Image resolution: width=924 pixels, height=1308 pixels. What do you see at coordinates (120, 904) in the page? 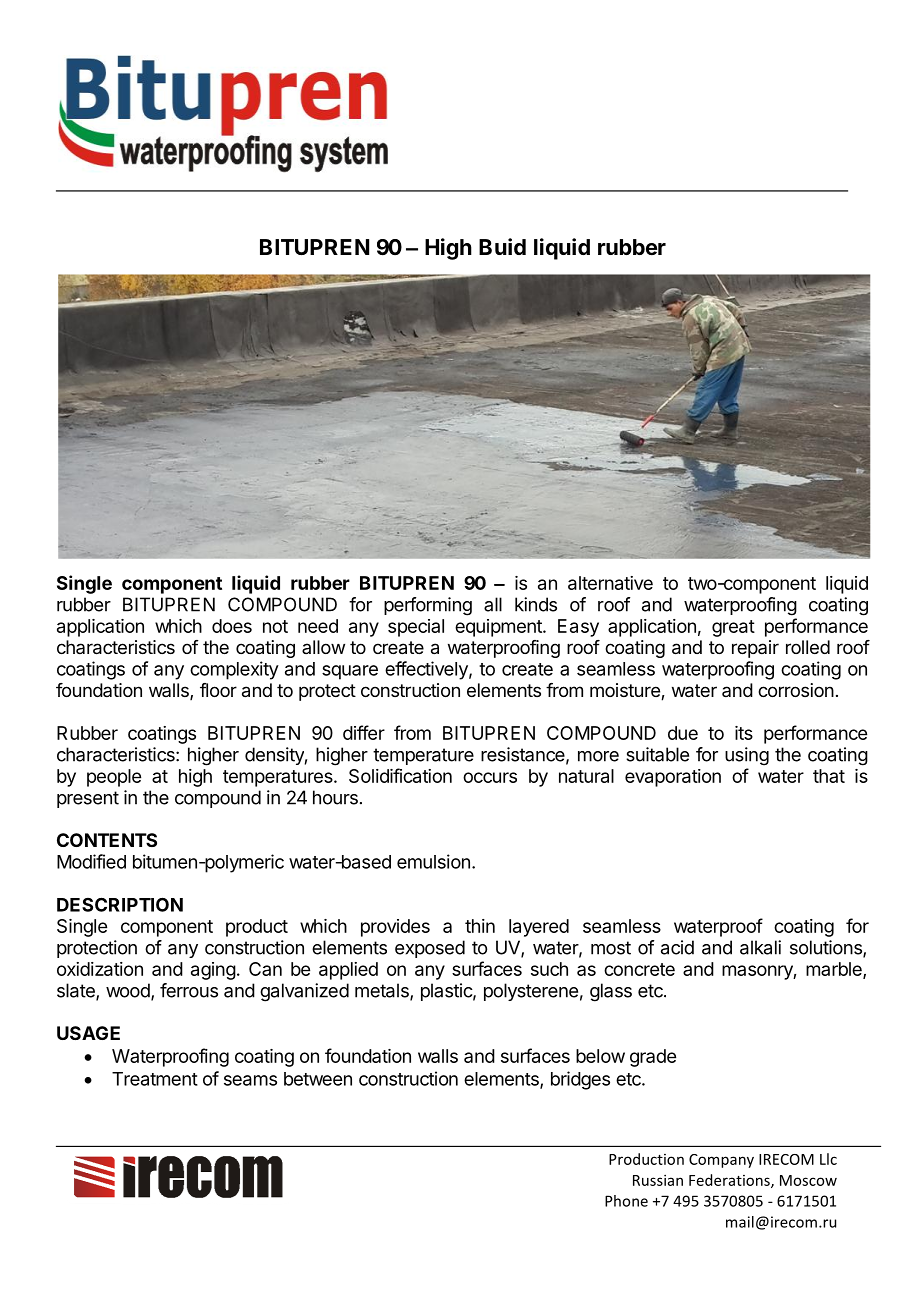
I see `DESCRIPTION` at bounding box center [120, 904].
